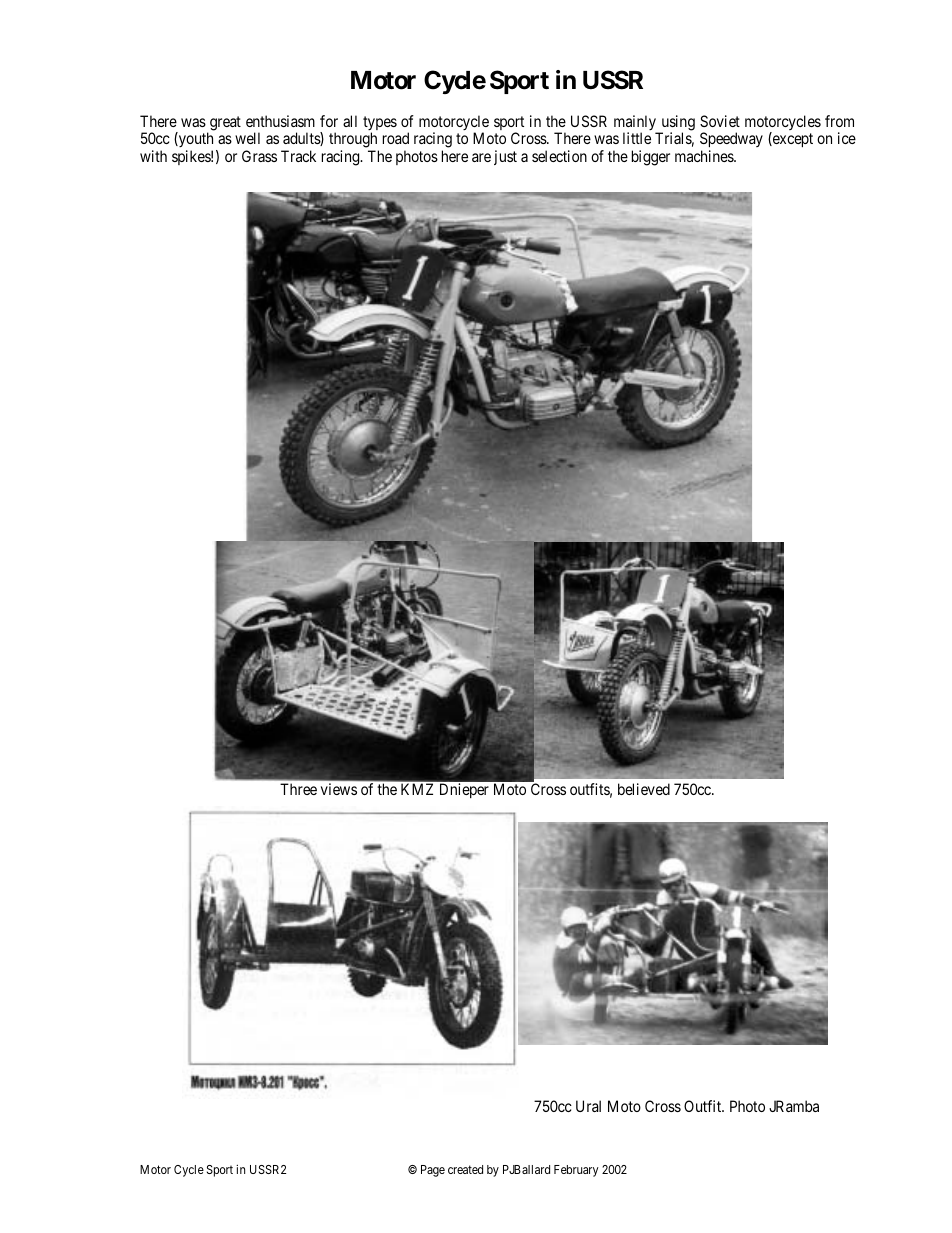 The height and width of the image is (1233, 952). What do you see at coordinates (651, 158) in the image?
I see `bigger` at bounding box center [651, 158].
